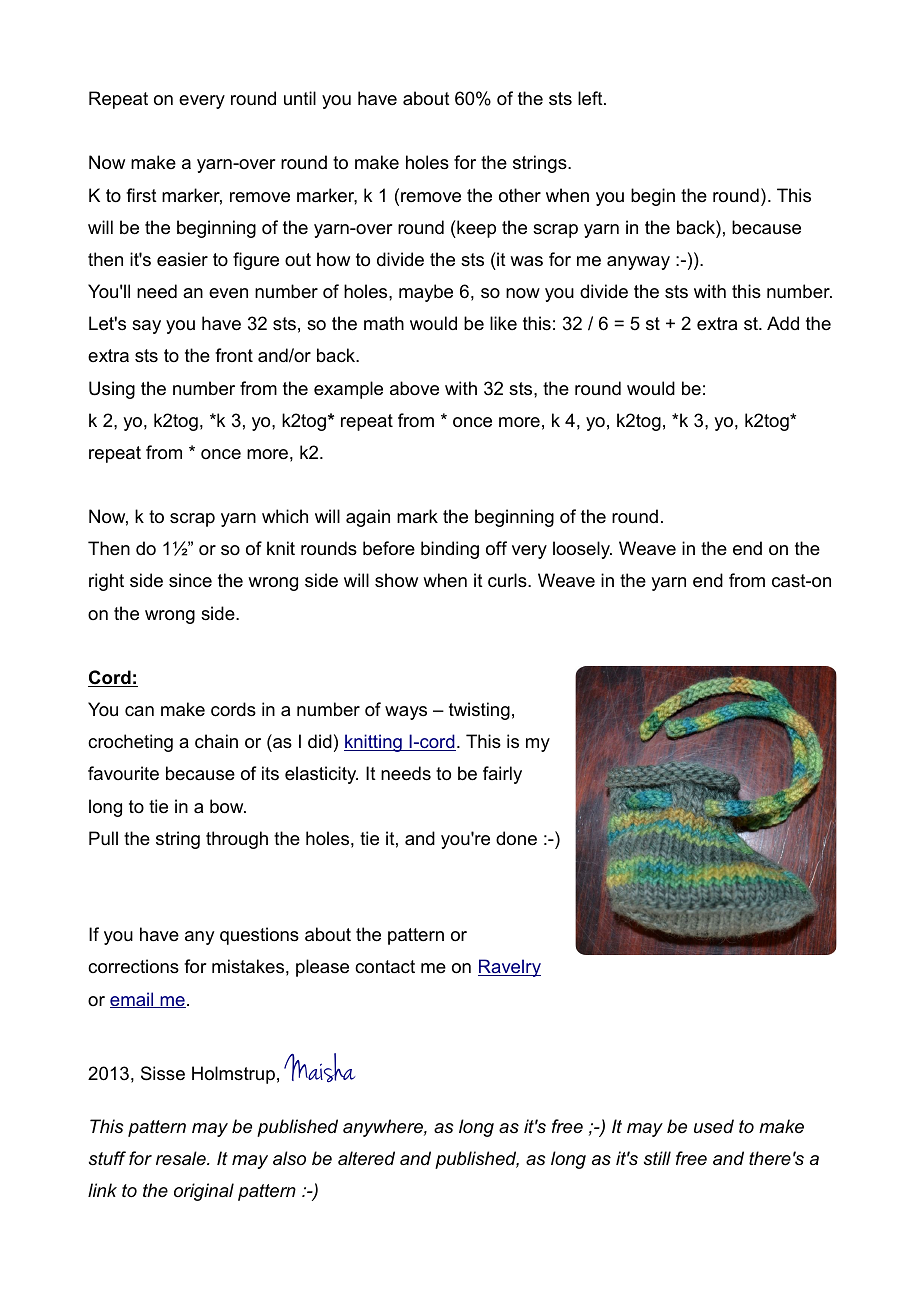 This image has width=924, height=1308. Describe the element at coordinates (520, 195) in the image. I see `other` at that location.
